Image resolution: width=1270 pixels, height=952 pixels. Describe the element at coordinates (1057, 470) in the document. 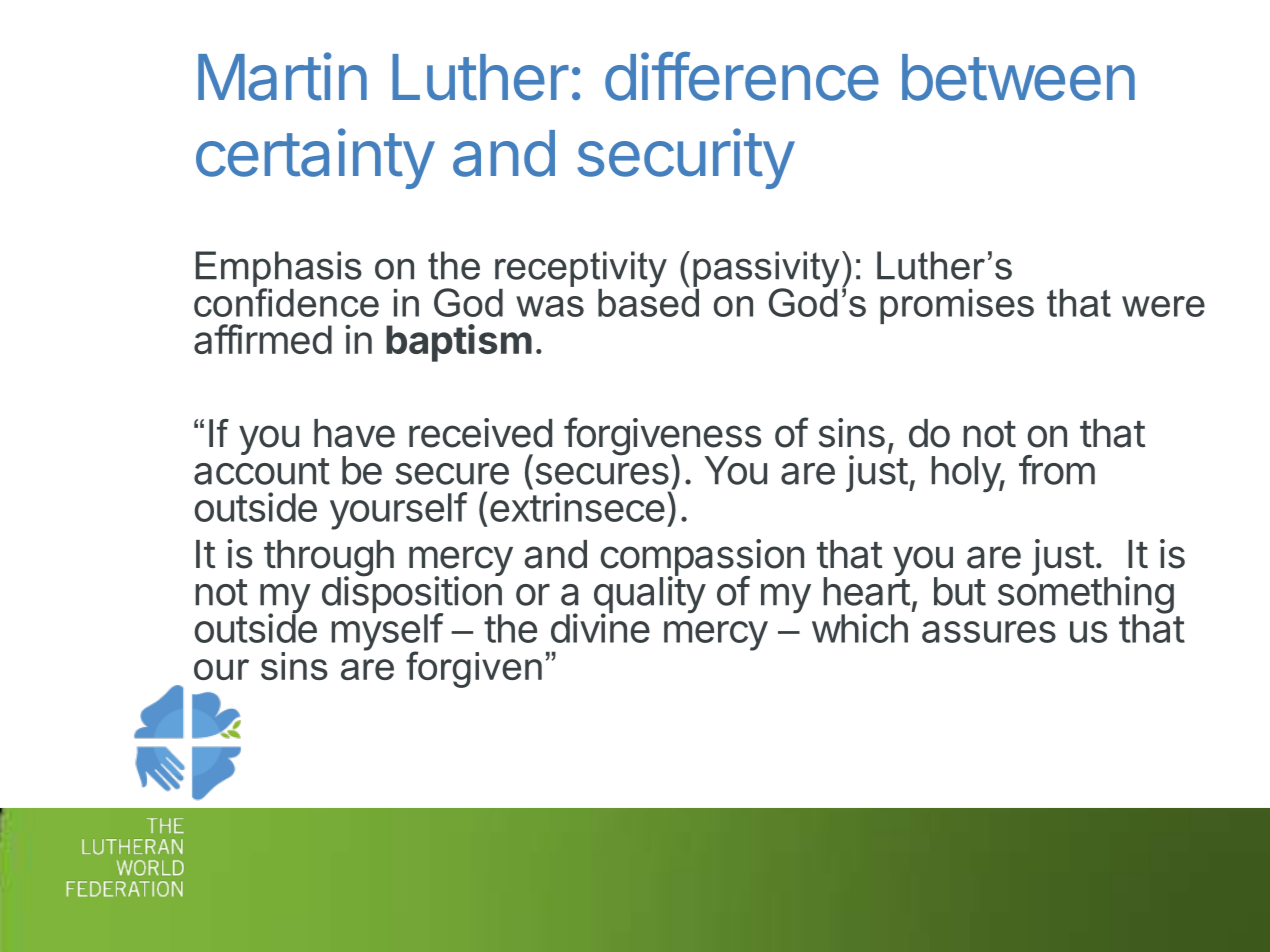

I see `from` at that location.
